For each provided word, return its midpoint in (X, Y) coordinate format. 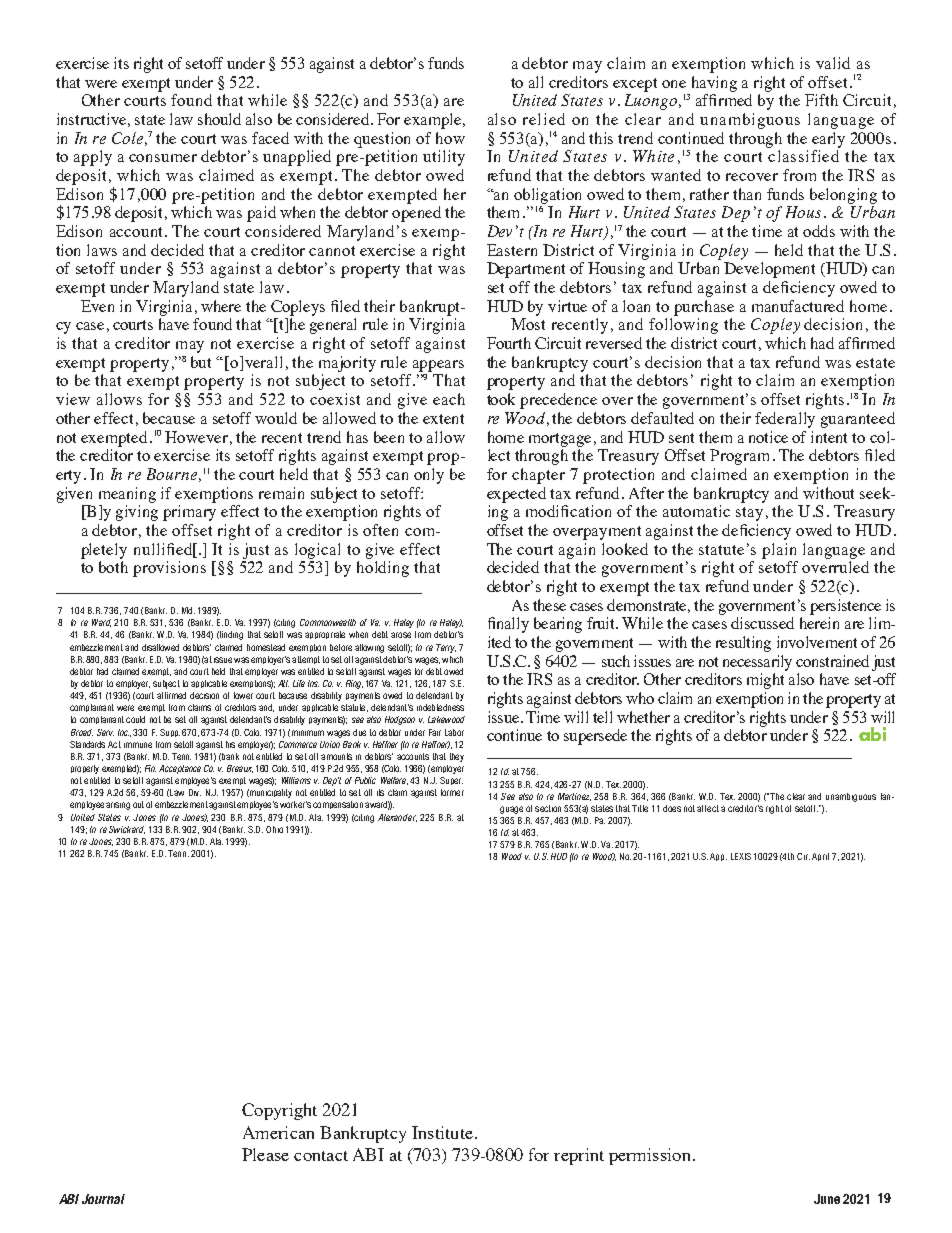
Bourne (172, 474)
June (827, 1199)
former (452, 792)
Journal (103, 1199)
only (429, 476)
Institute (442, 1132)
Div (195, 792)
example (432, 121)
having (714, 84)
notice (768, 437)
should (219, 119)
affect (708, 808)
